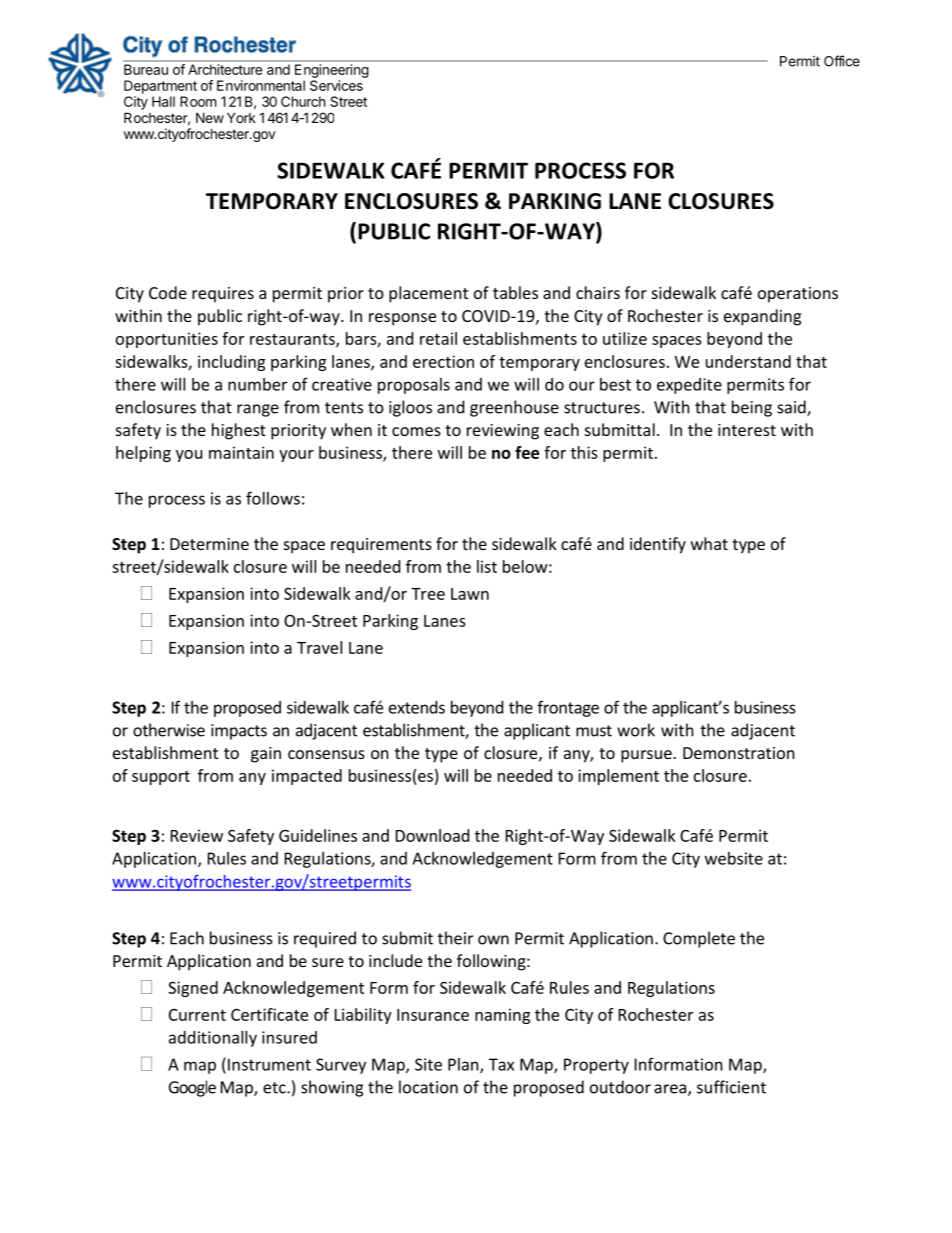 The image size is (952, 1233). I want to click on impacts, so click(239, 732).
